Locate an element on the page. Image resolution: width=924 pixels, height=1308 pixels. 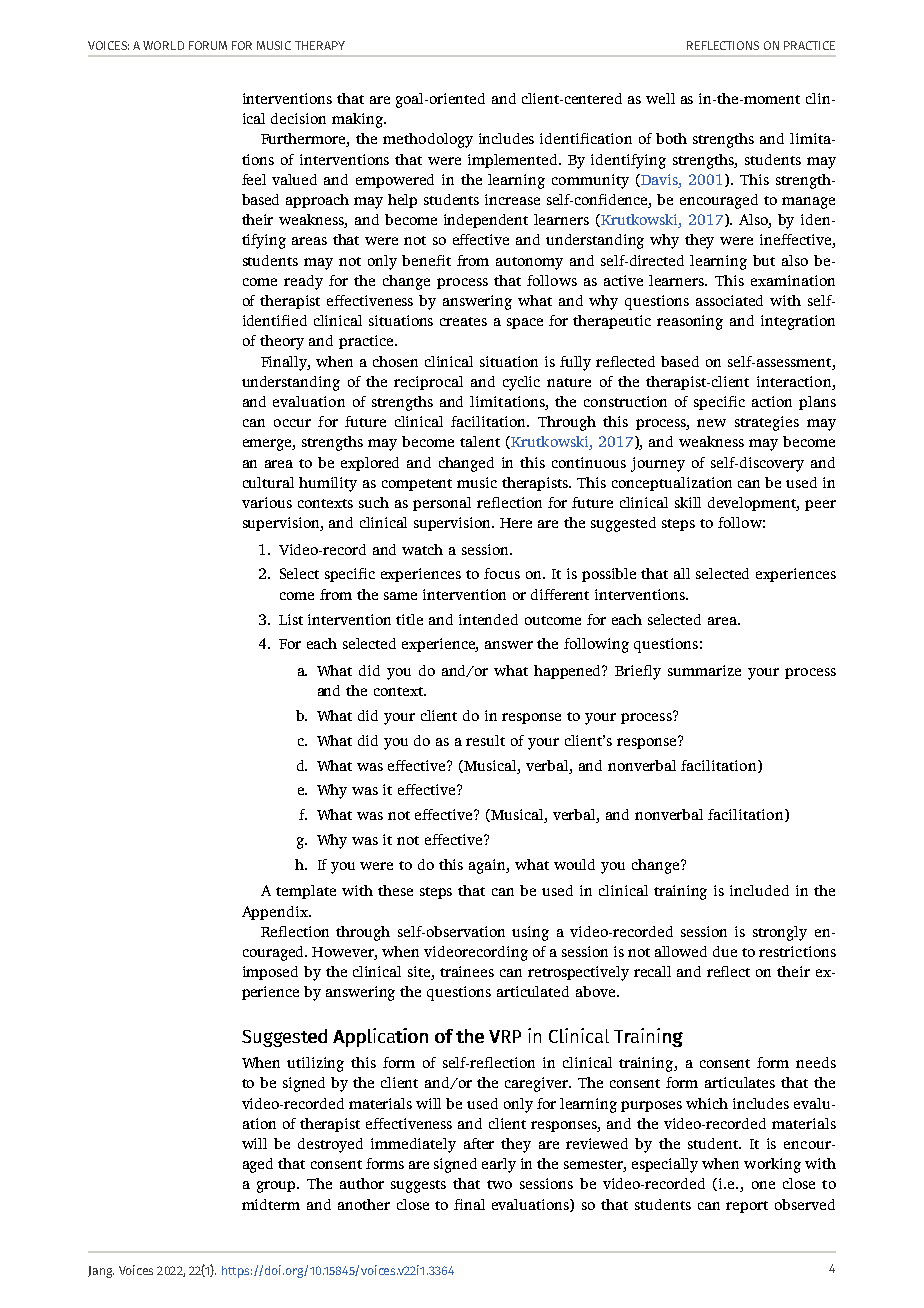
summarize is located at coordinates (704, 670).
